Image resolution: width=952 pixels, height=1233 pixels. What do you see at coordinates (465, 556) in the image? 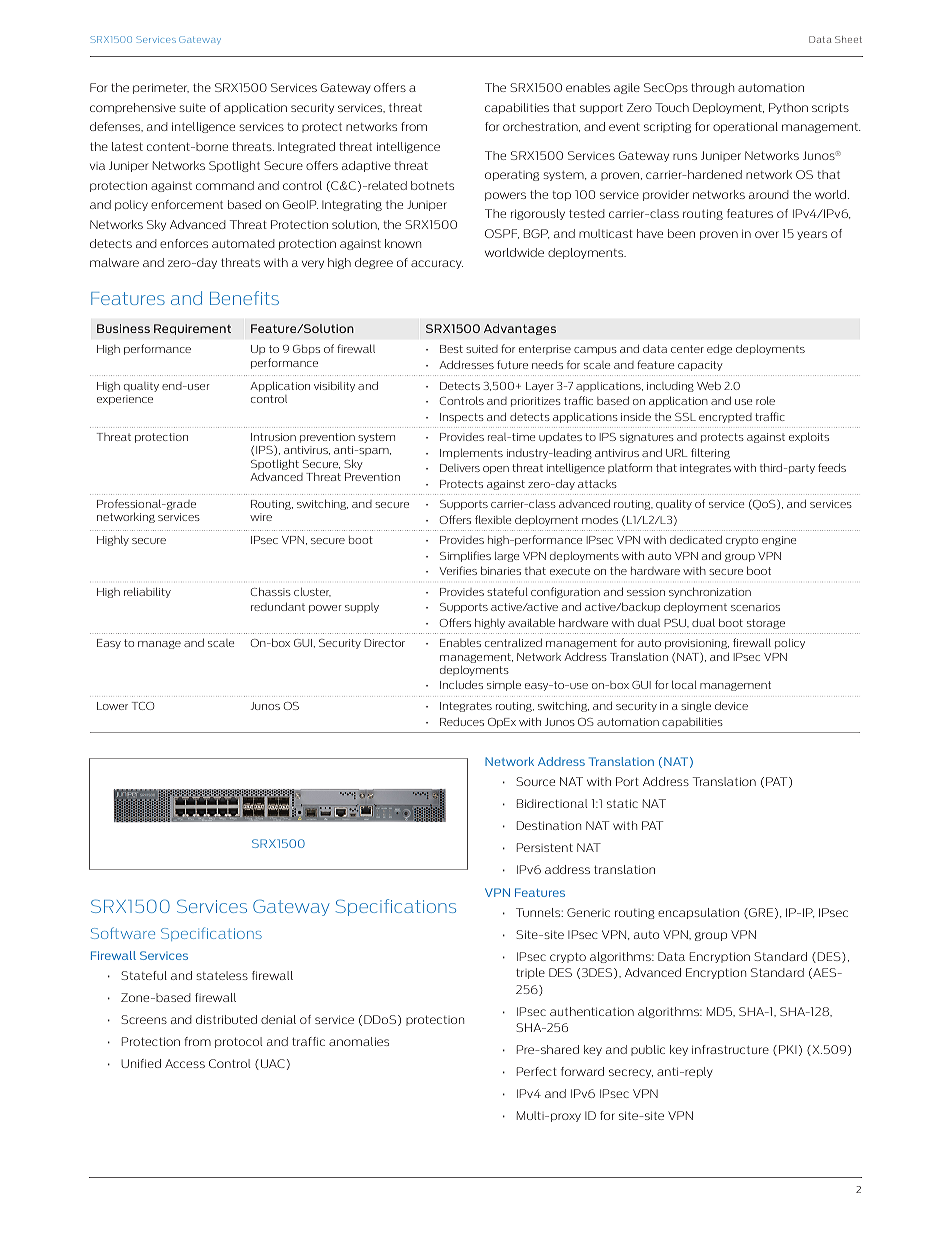
I see `Simplifies` at bounding box center [465, 556].
